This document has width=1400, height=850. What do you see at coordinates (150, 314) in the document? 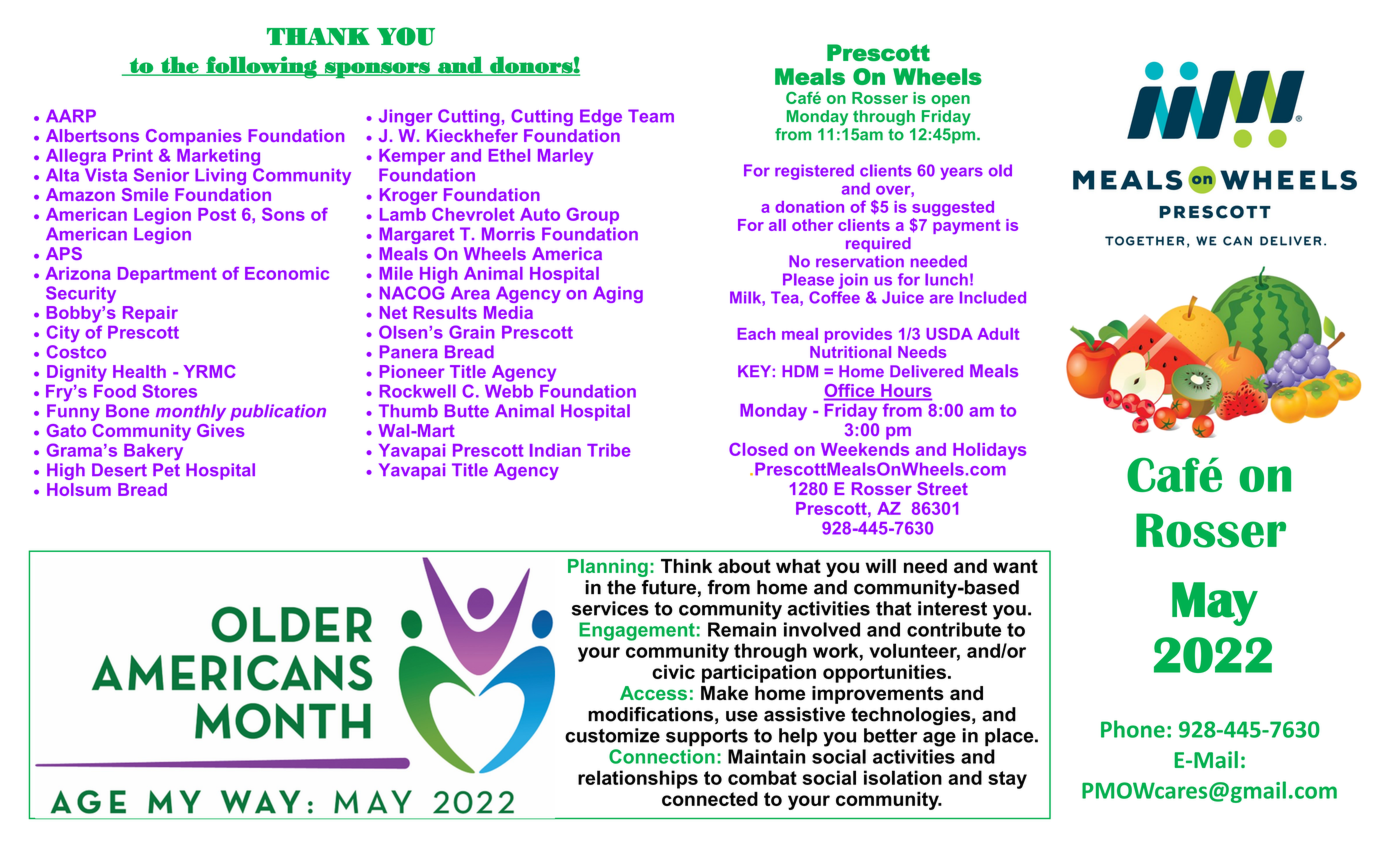
I see `Repair` at bounding box center [150, 314].
